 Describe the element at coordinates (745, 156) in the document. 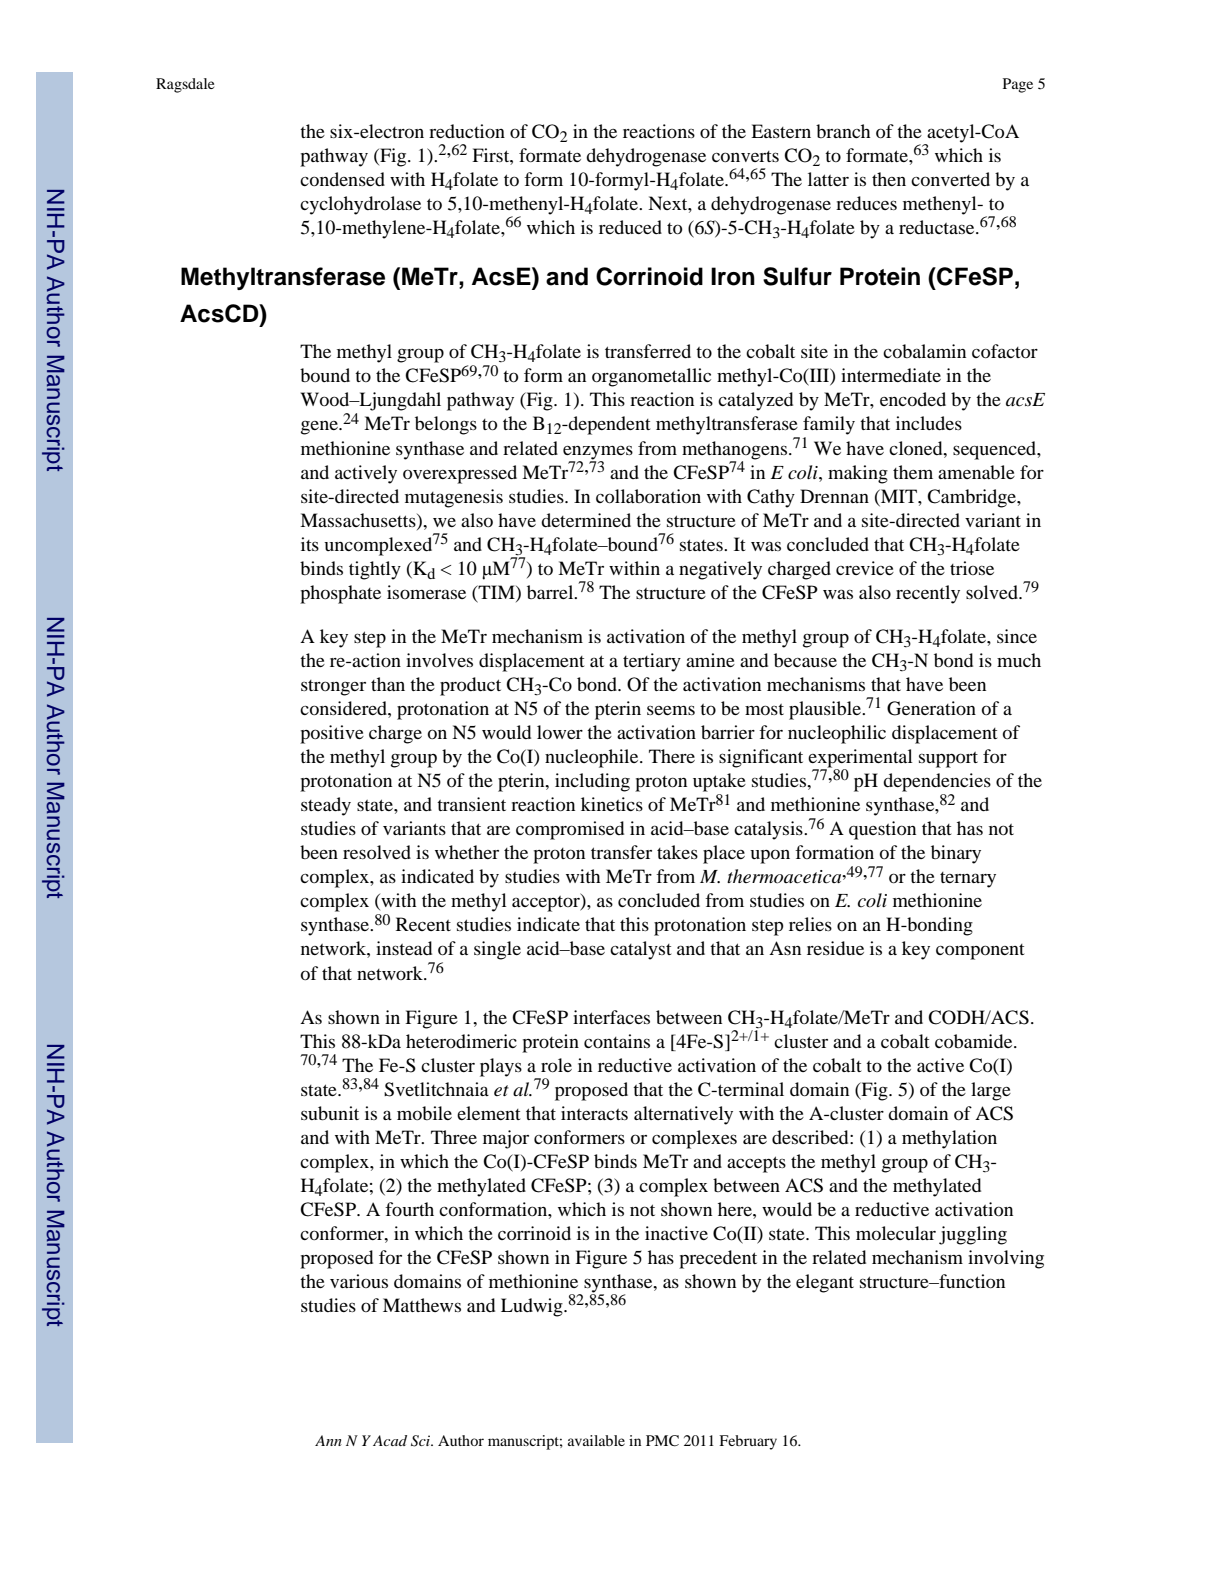

I see `converts` at that location.
